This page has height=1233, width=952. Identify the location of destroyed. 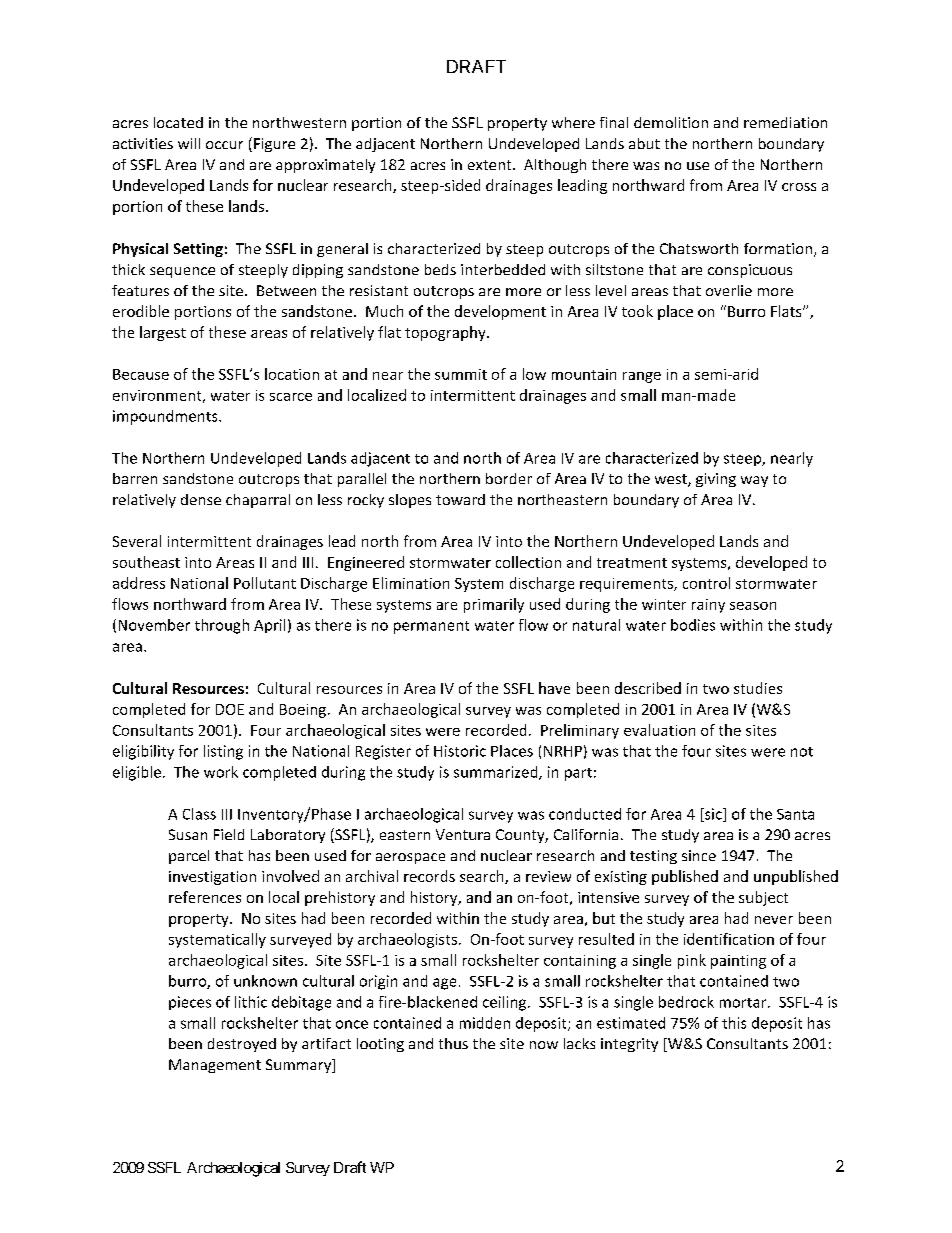
(242, 1045).
